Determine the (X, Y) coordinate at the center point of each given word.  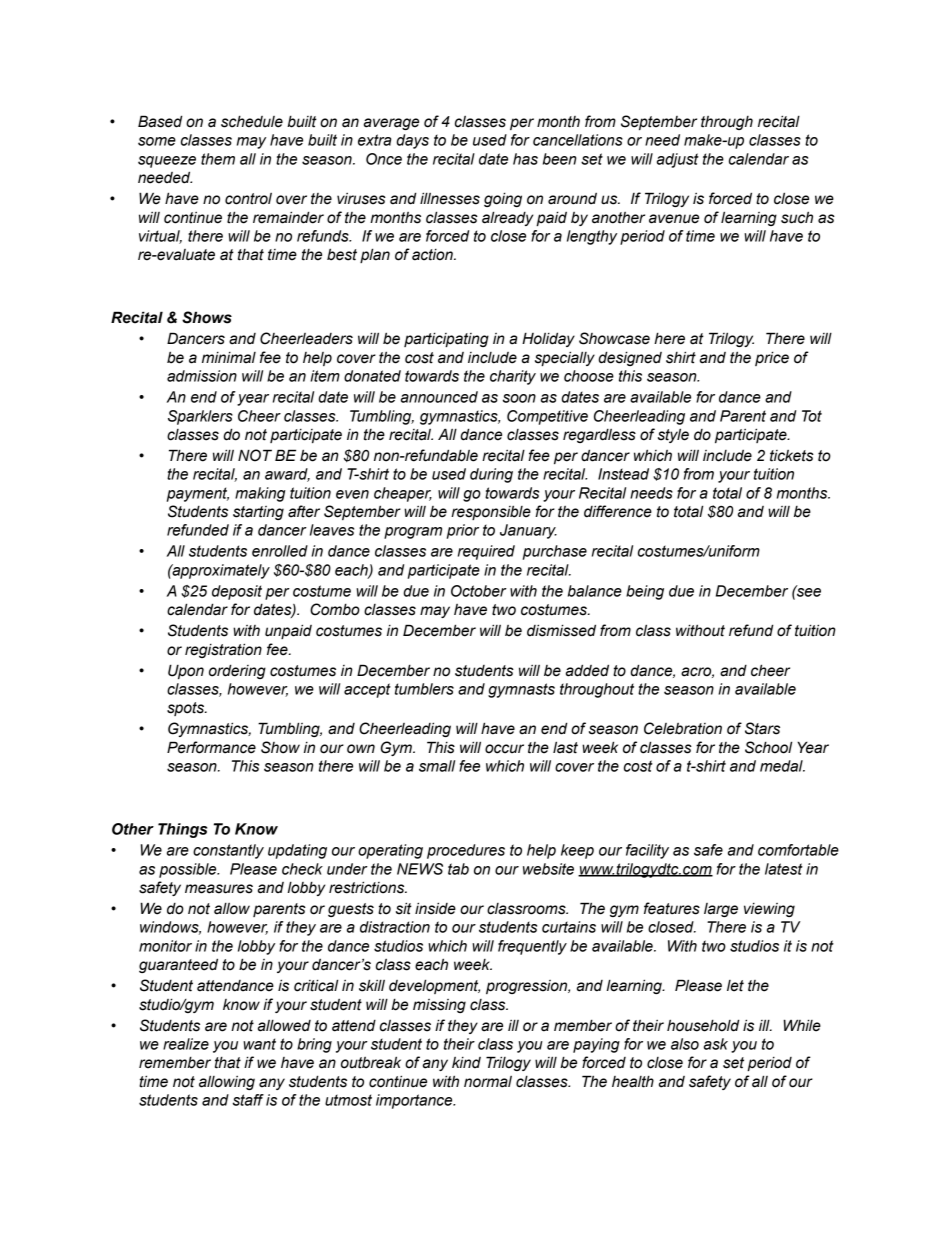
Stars (762, 728)
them (218, 159)
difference (618, 511)
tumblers (424, 689)
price (772, 358)
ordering (237, 671)
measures (219, 889)
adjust (678, 160)
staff (248, 1100)
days (413, 141)
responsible (491, 512)
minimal (229, 358)
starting (258, 513)
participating (446, 339)
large (721, 910)
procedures (466, 851)
